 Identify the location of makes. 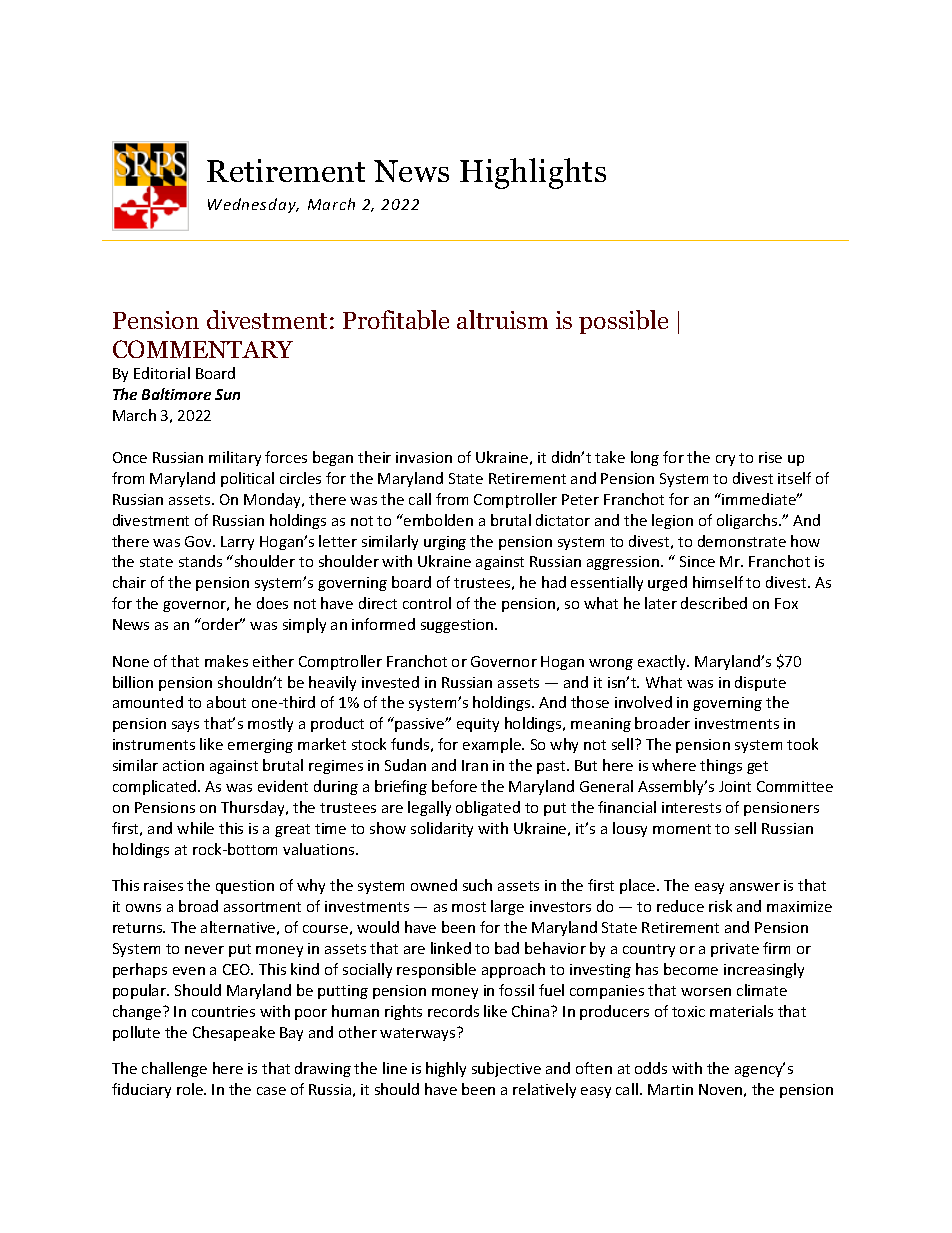
(226, 661).
